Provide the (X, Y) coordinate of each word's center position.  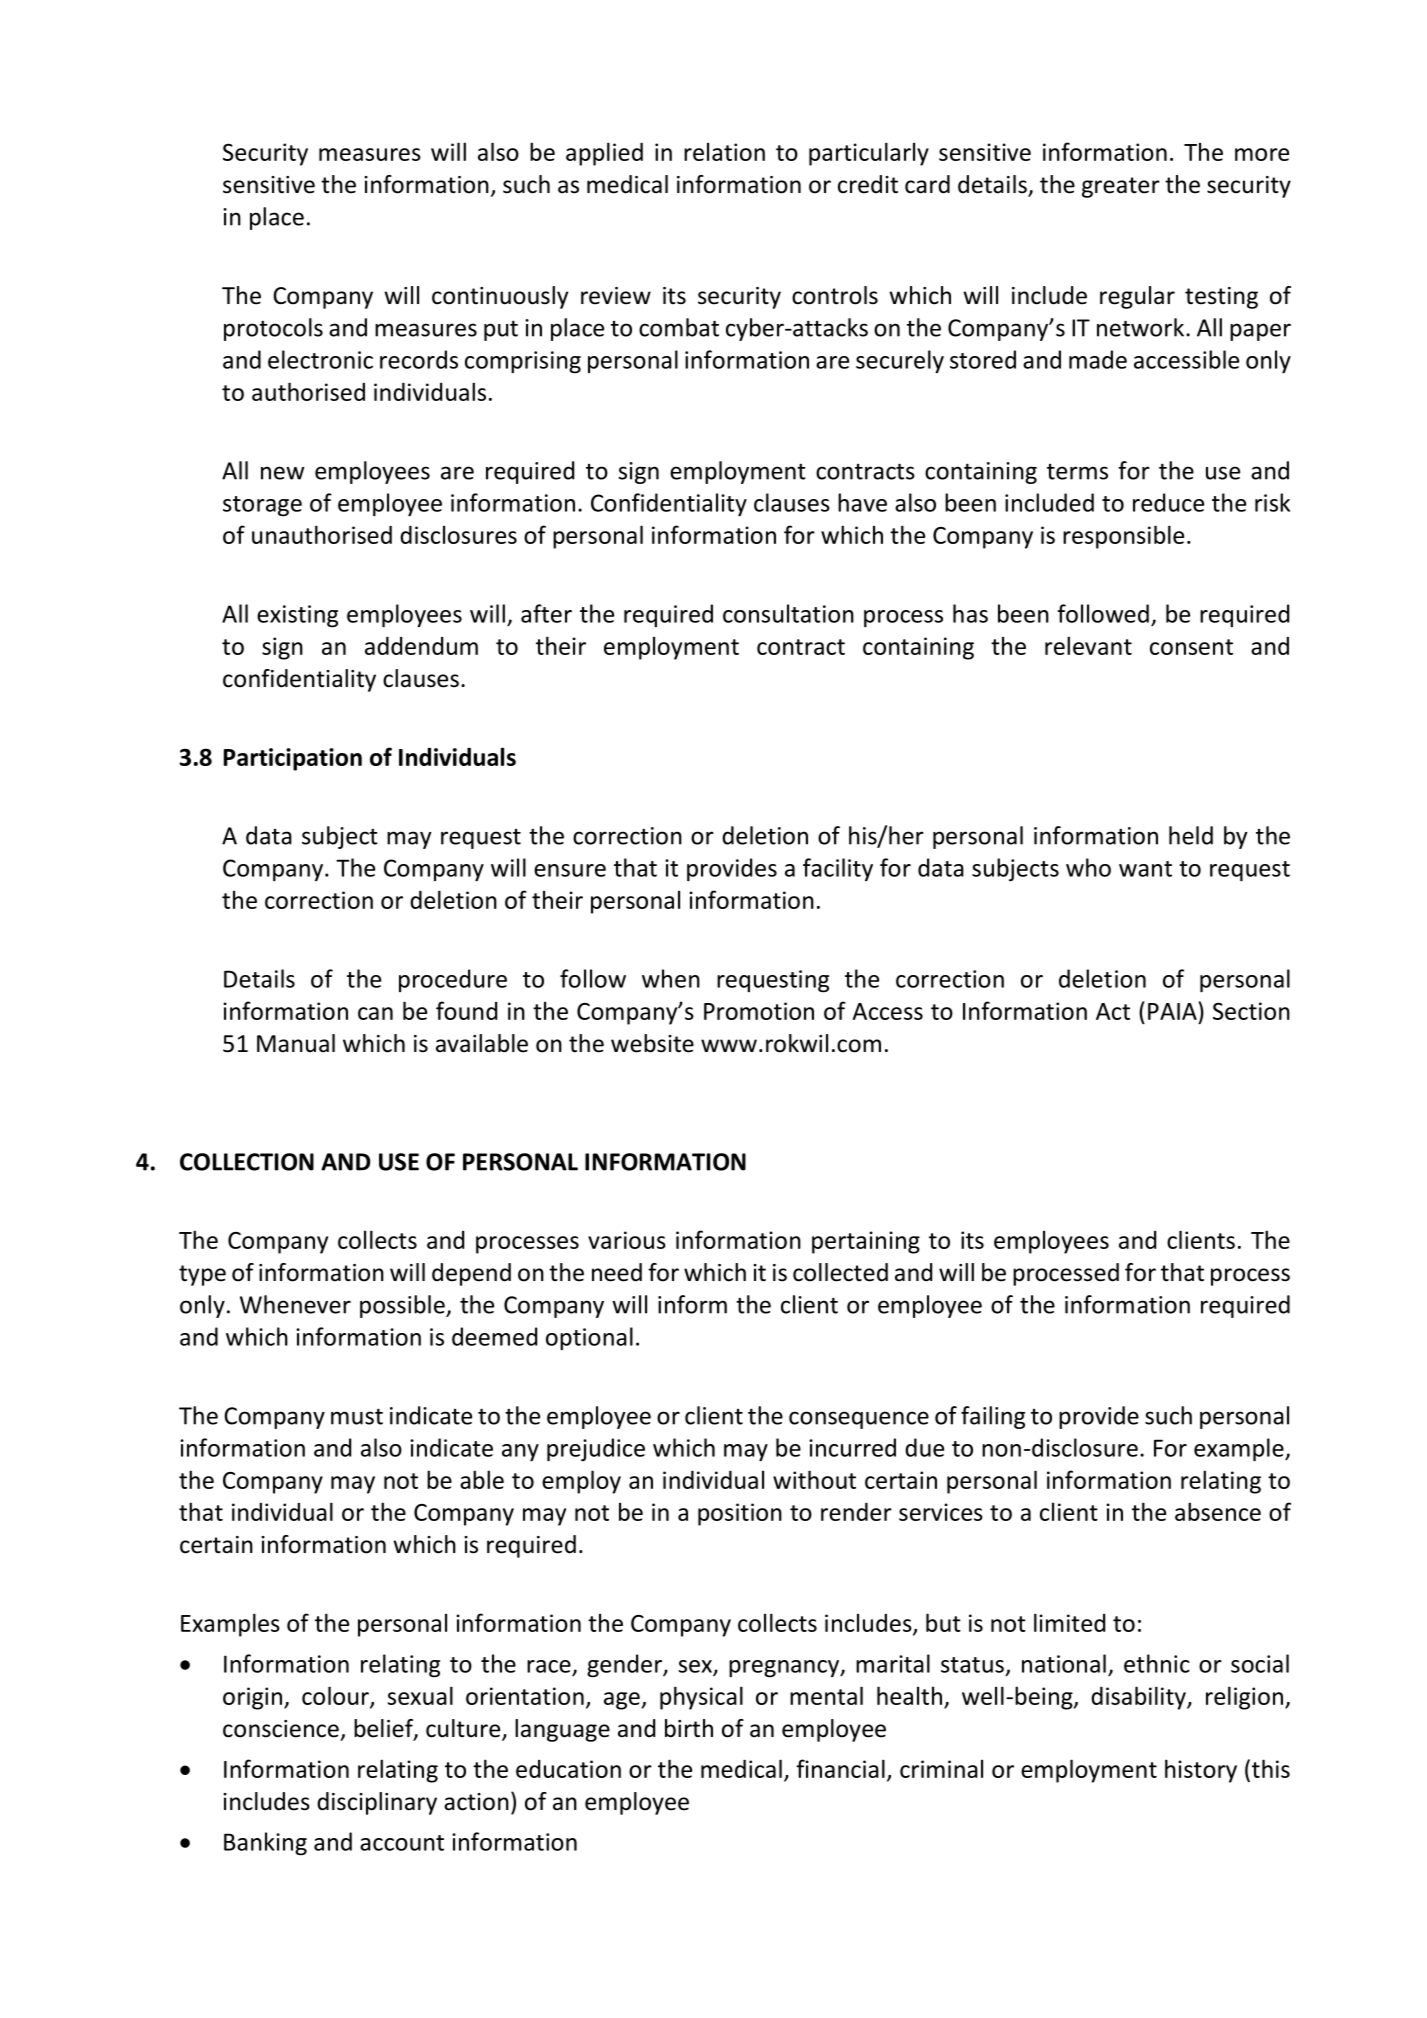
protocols (273, 329)
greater (1121, 187)
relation (724, 151)
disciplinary (377, 1803)
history (1201, 1771)
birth (689, 1728)
